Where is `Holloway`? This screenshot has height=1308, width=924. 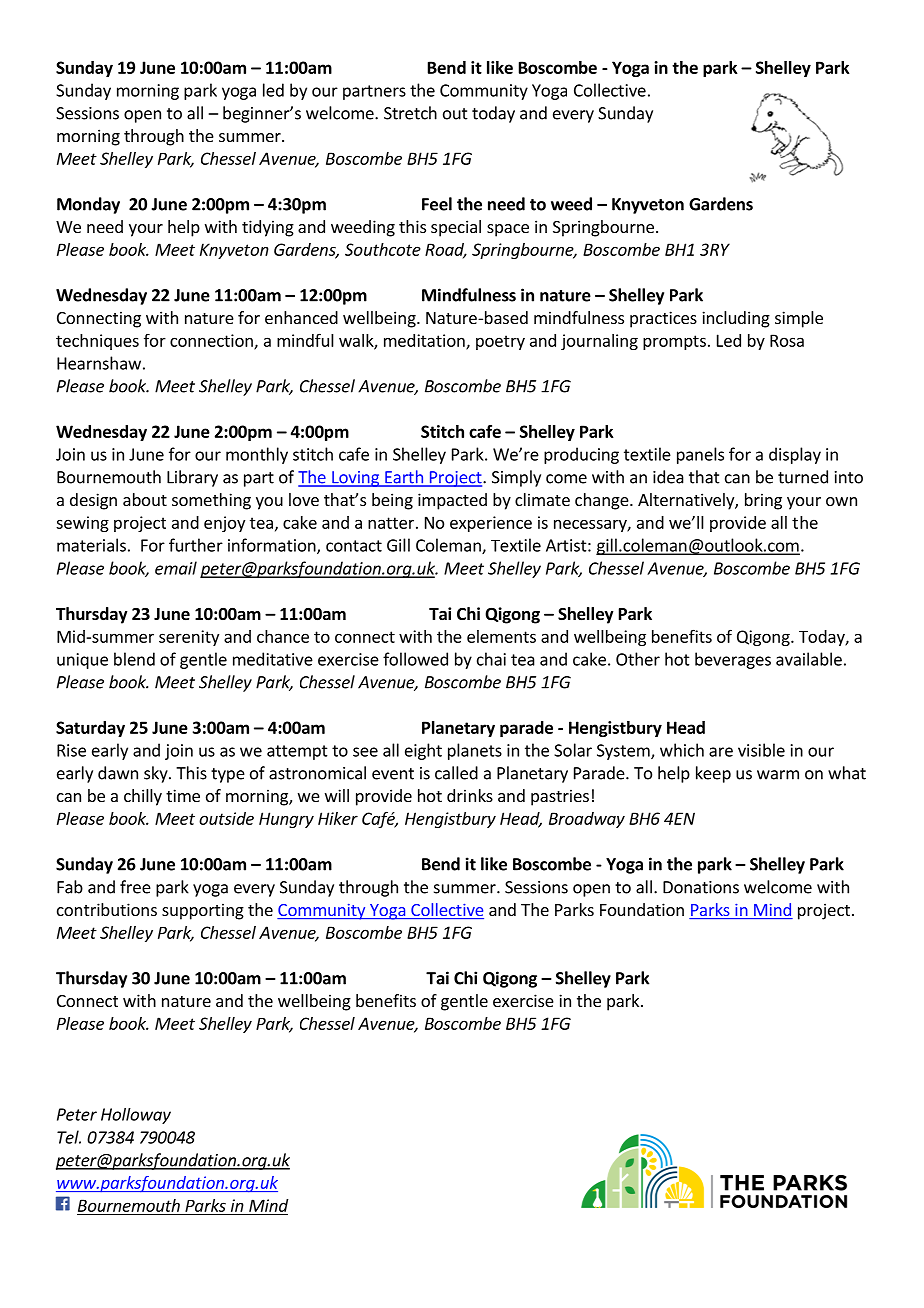 Holloway is located at coordinates (136, 1116).
